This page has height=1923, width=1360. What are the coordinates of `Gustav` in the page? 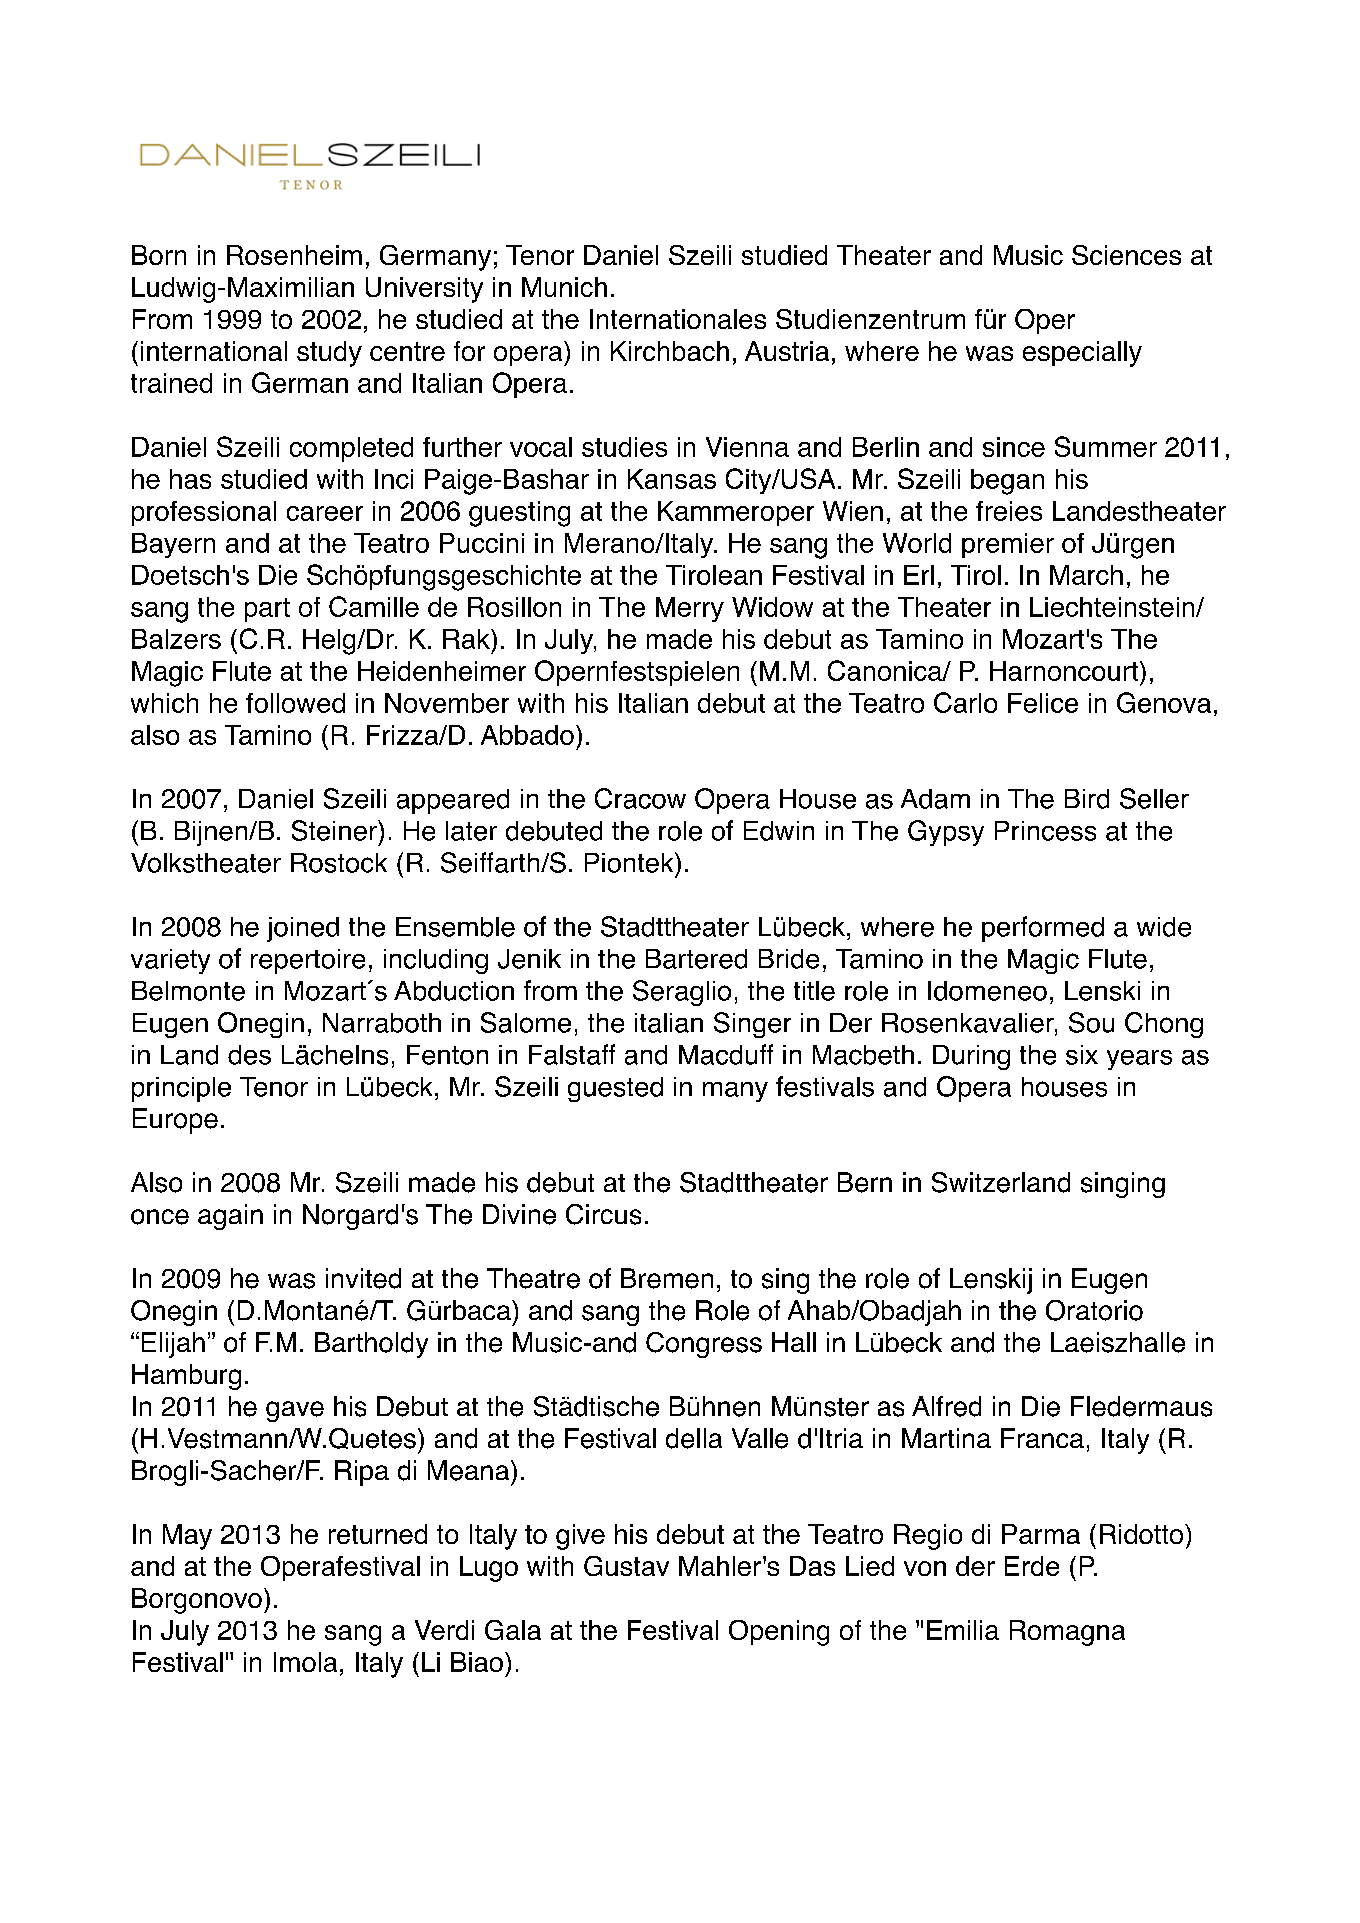 It's located at (626, 1566).
